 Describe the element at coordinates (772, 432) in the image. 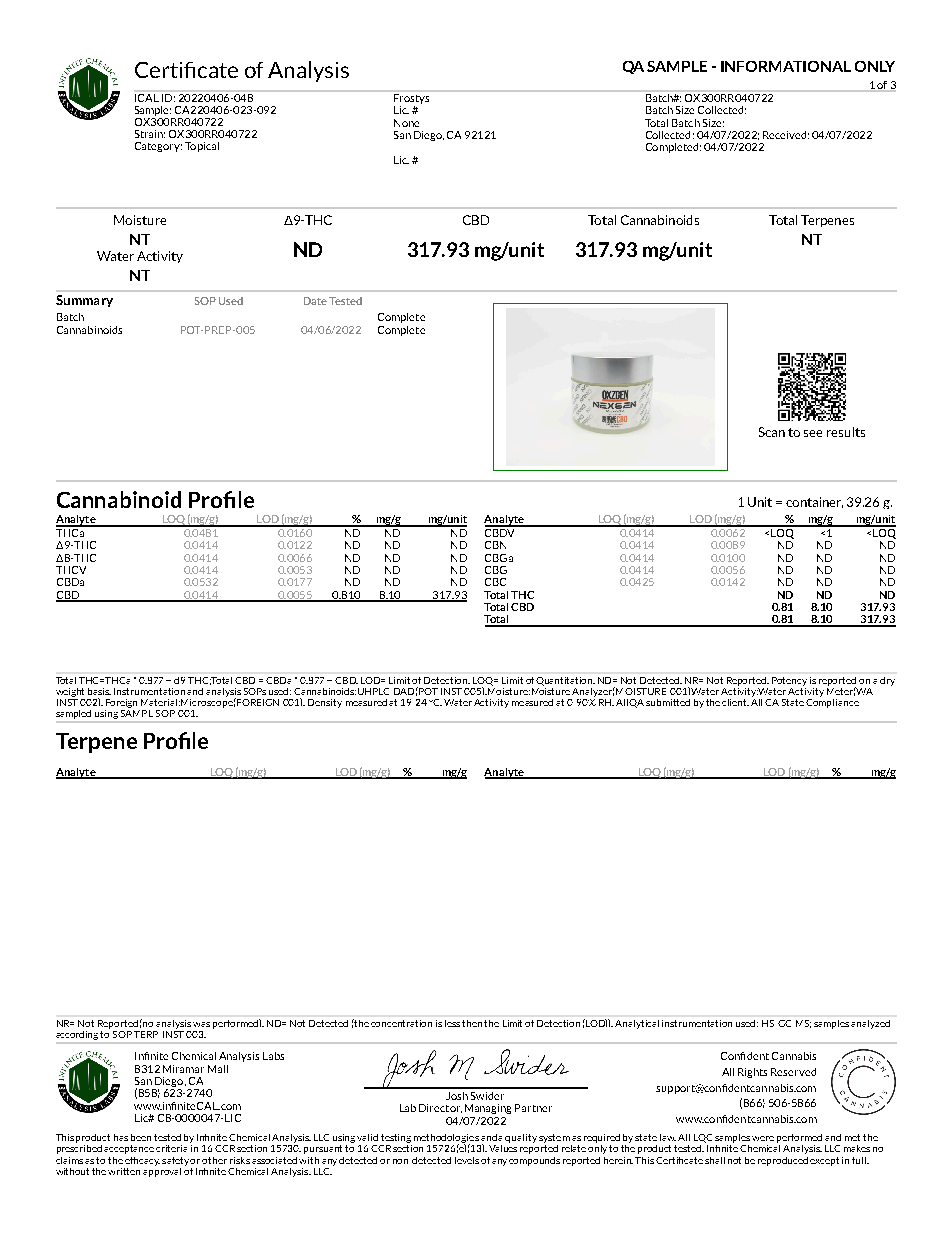

I see `Scan` at that location.
